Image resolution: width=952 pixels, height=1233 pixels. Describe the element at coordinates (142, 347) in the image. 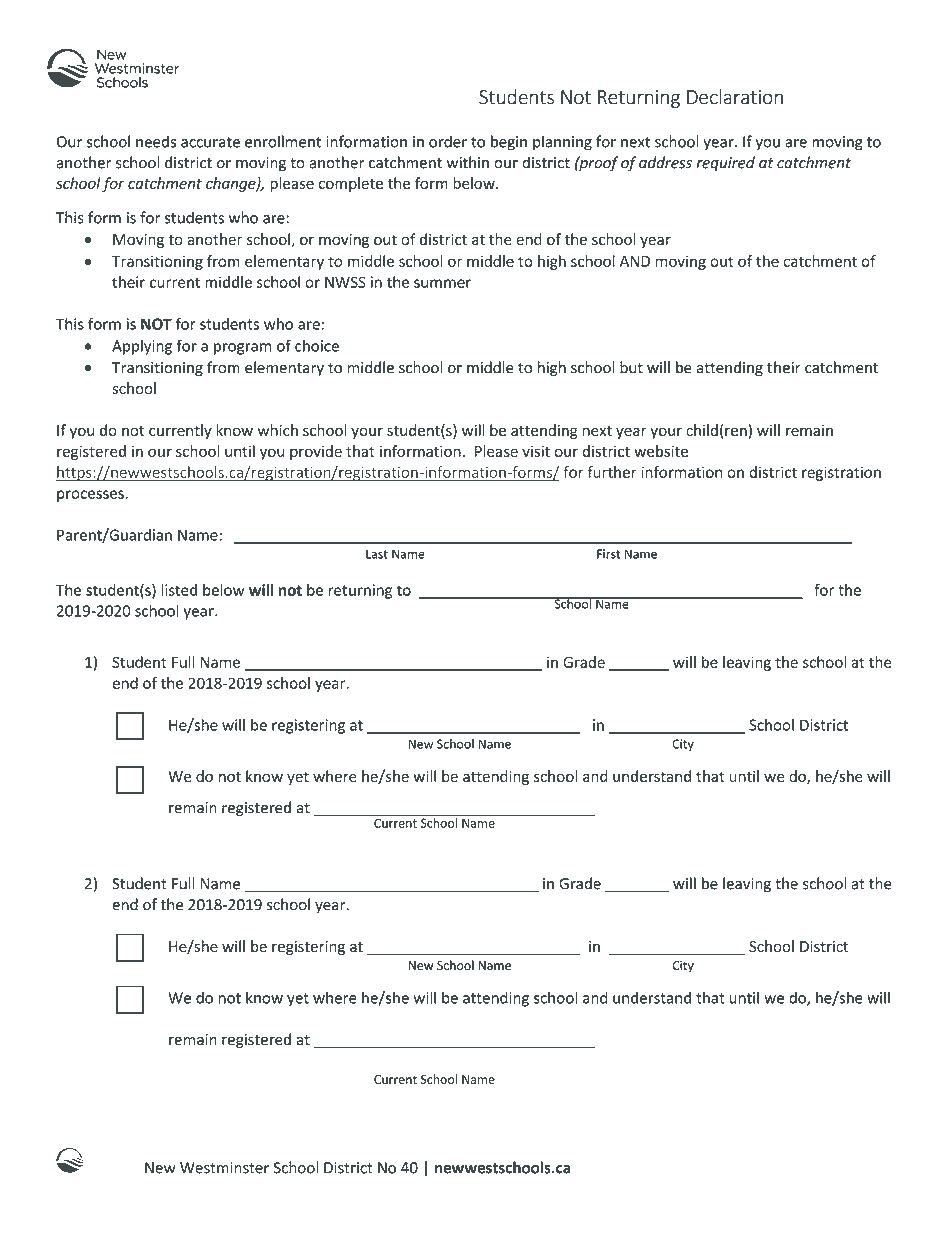

I see `Applying` at that location.
